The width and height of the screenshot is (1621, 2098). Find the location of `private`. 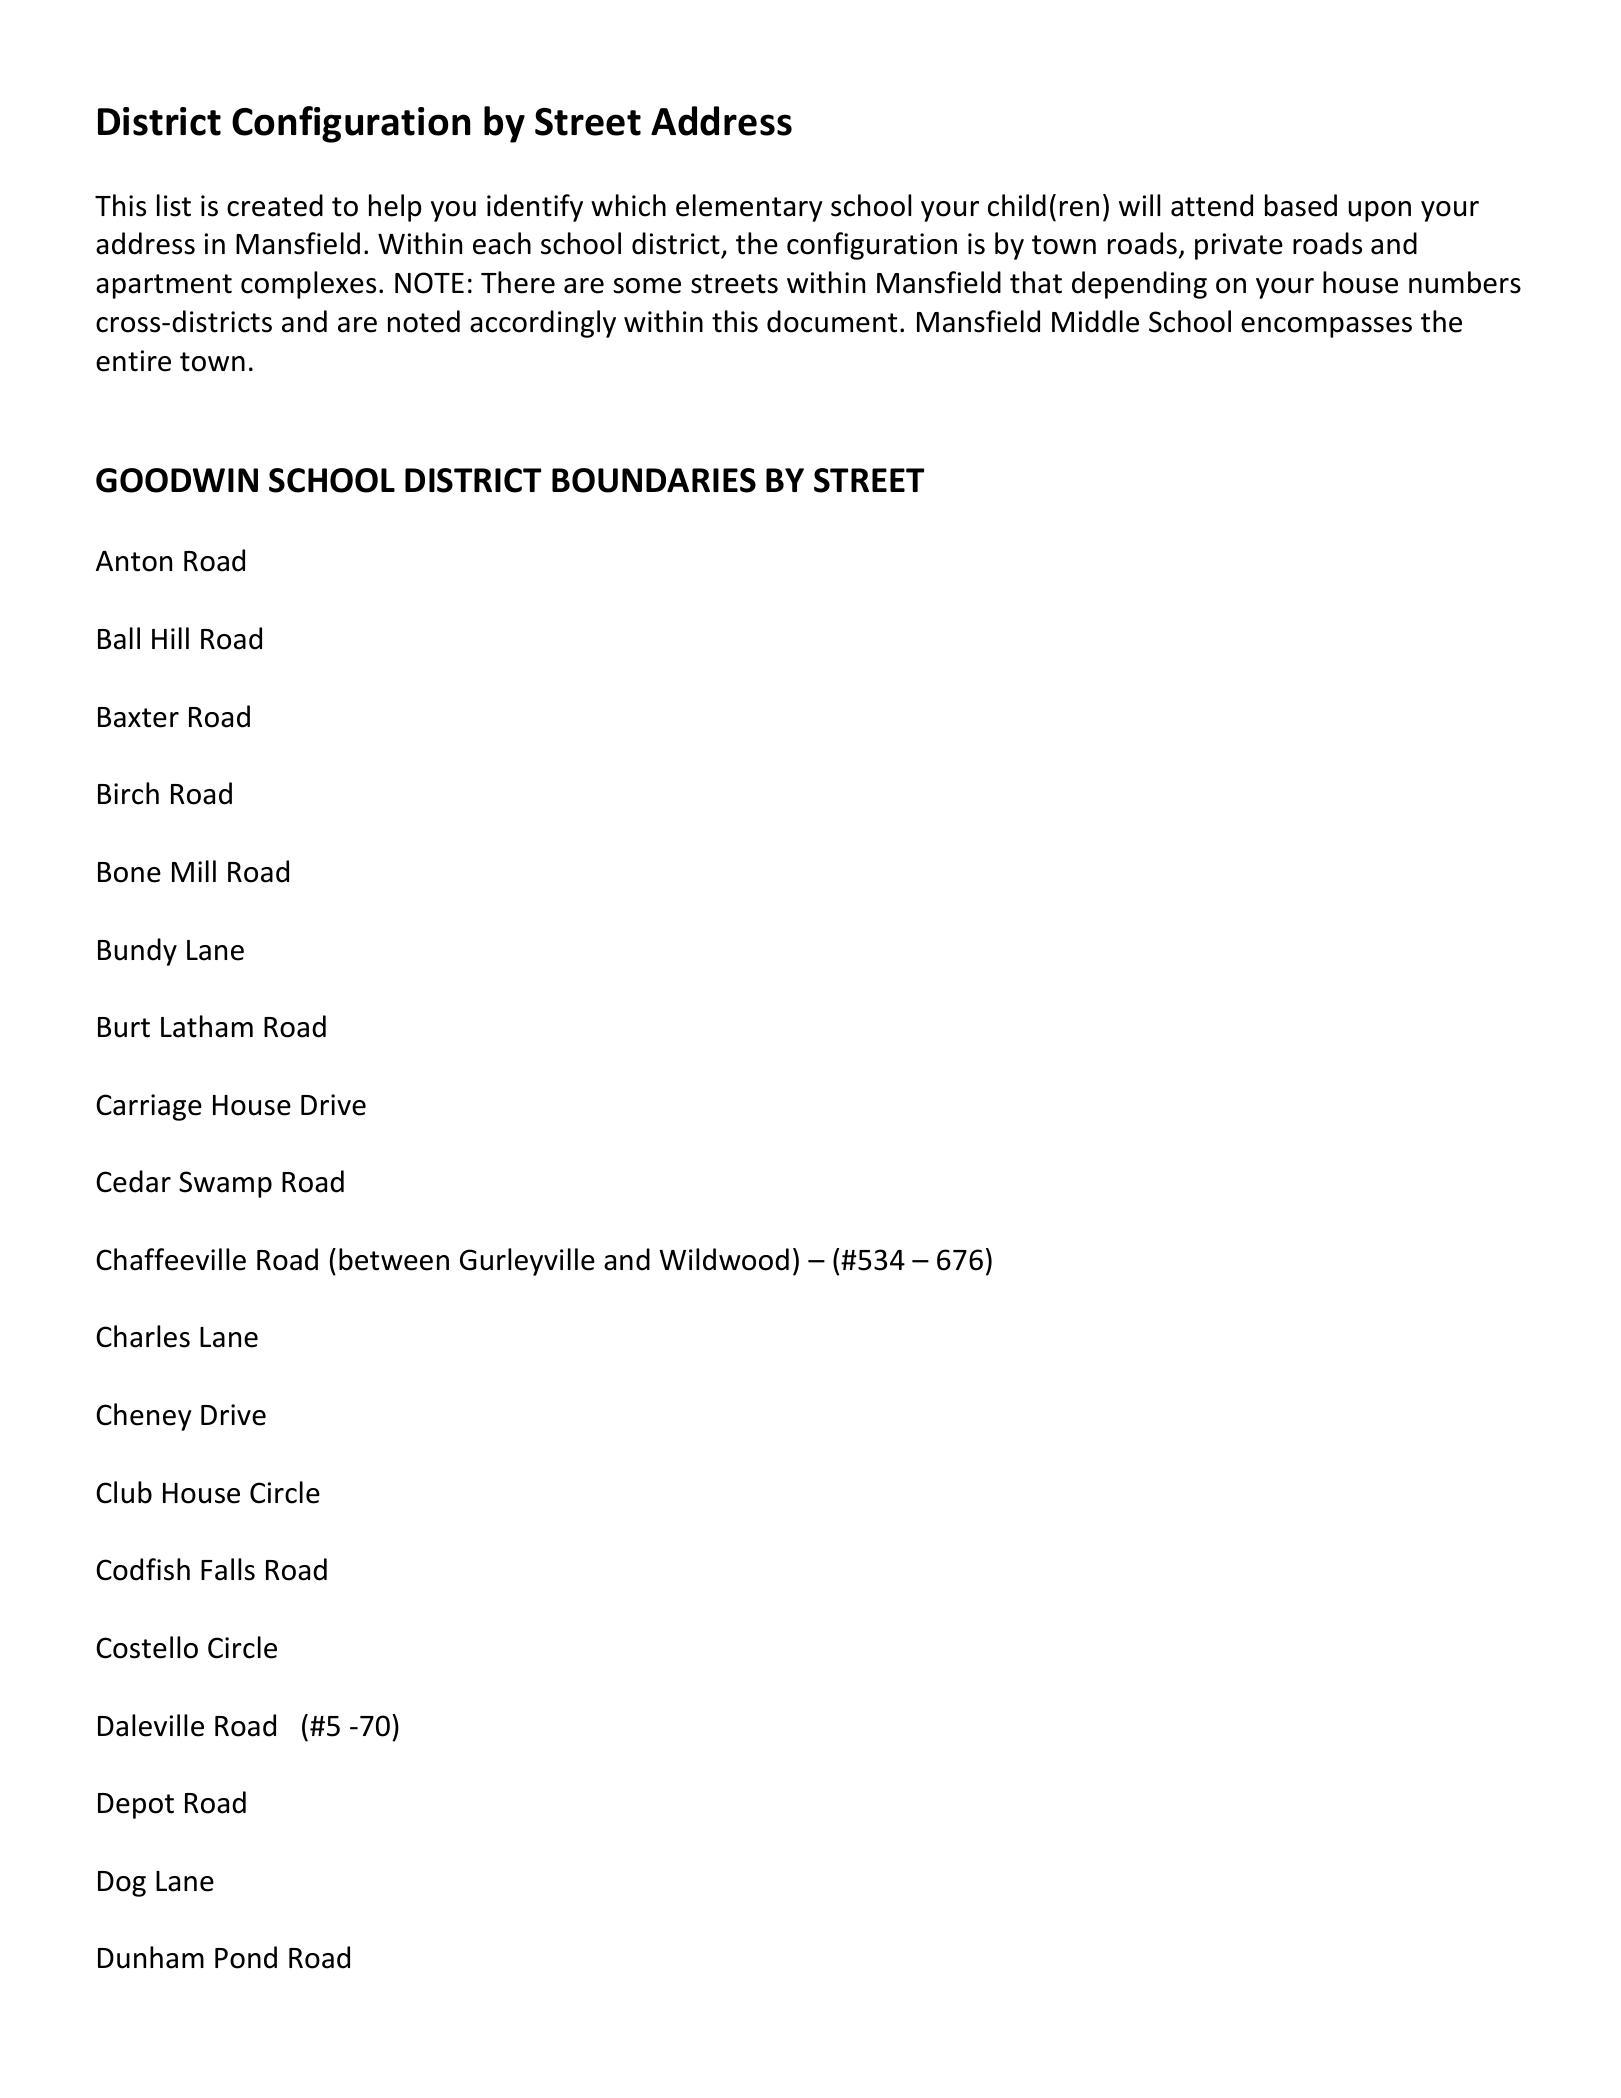

private is located at coordinates (1239, 246).
